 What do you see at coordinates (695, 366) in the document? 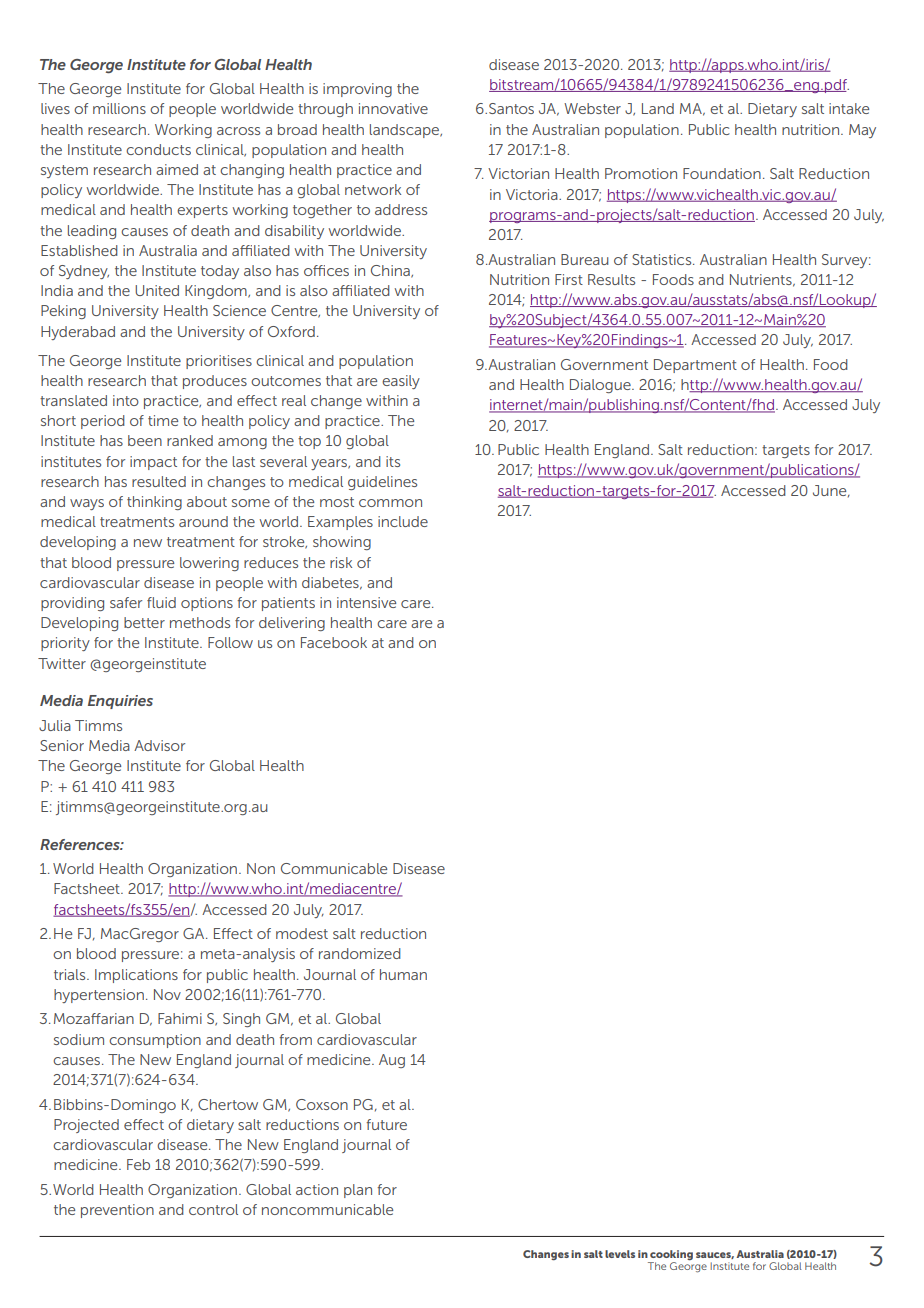
I see `Department` at bounding box center [695, 366].
